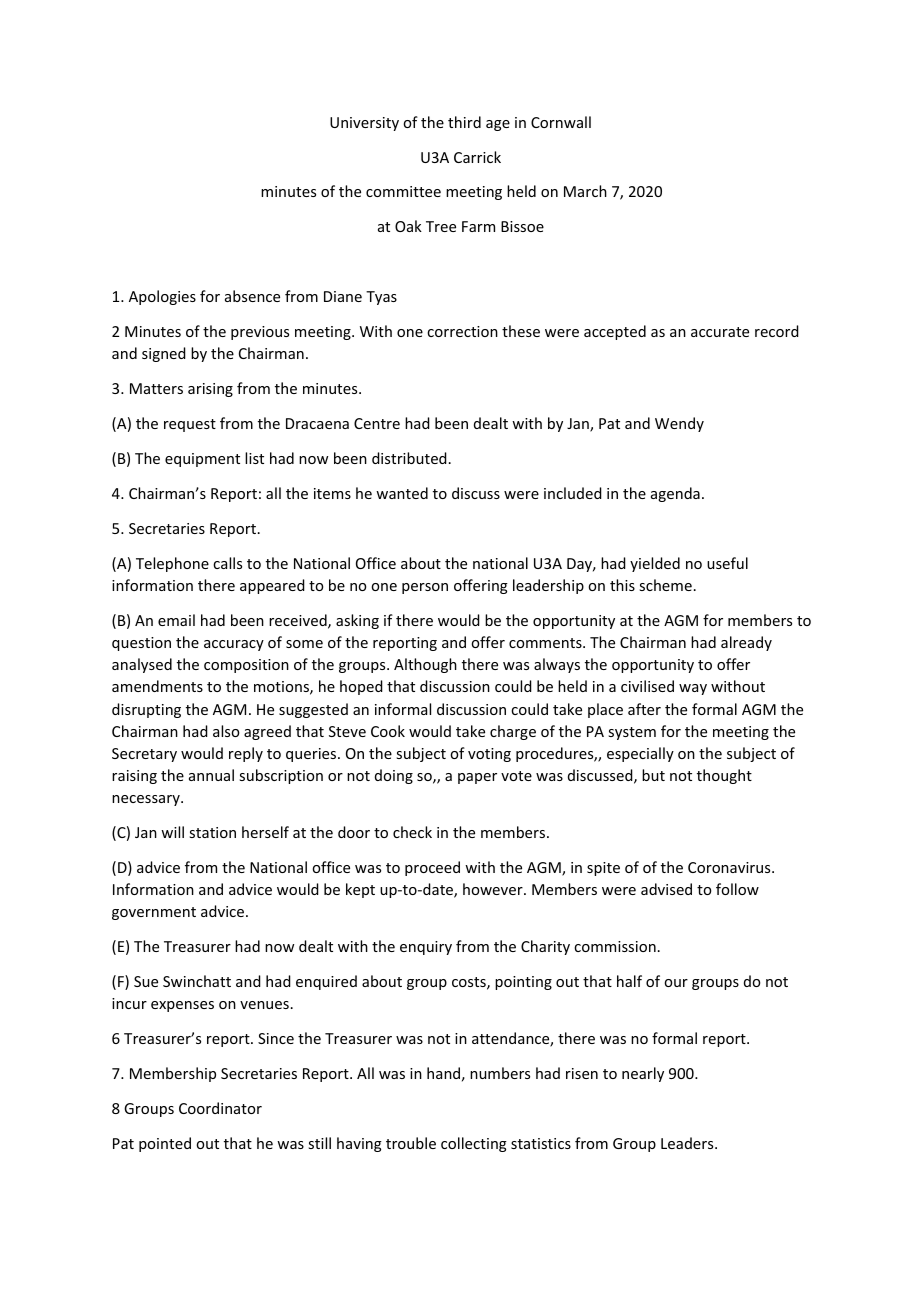 The image size is (924, 1308). Describe the element at coordinates (426, 948) in the document. I see `enquiry` at that location.
